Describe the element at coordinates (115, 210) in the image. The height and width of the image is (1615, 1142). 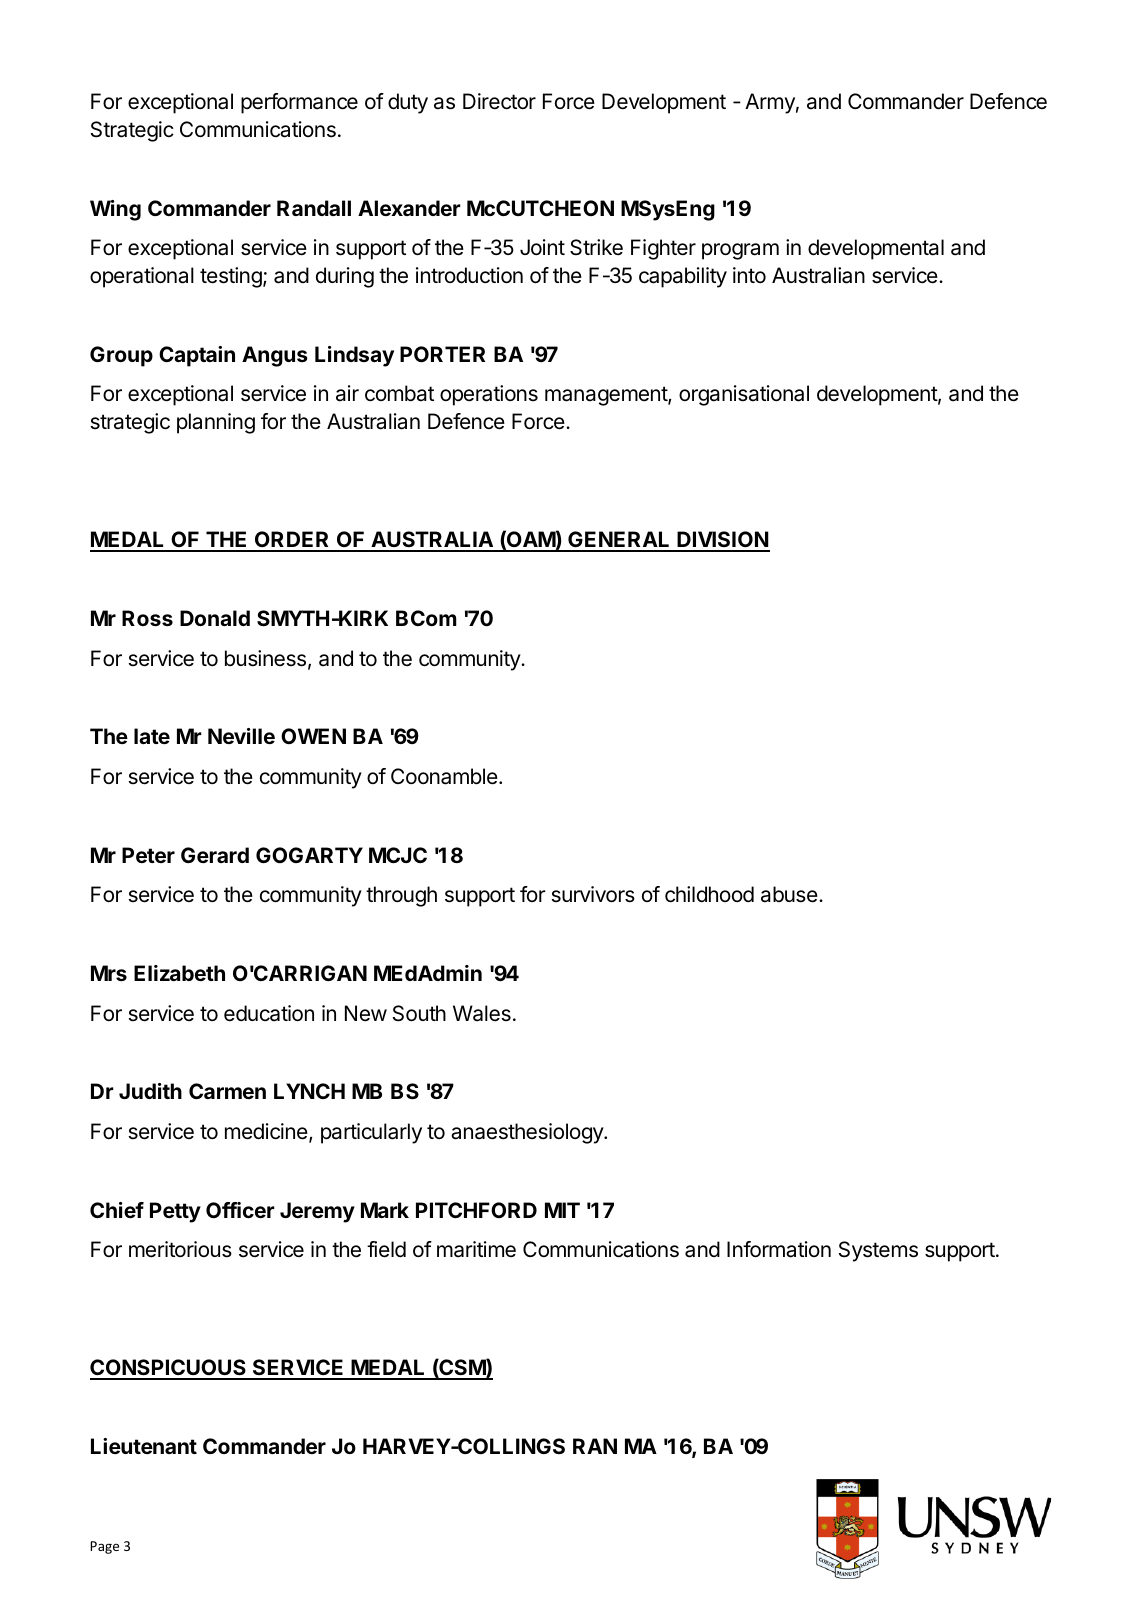
I see `Wing` at that location.
